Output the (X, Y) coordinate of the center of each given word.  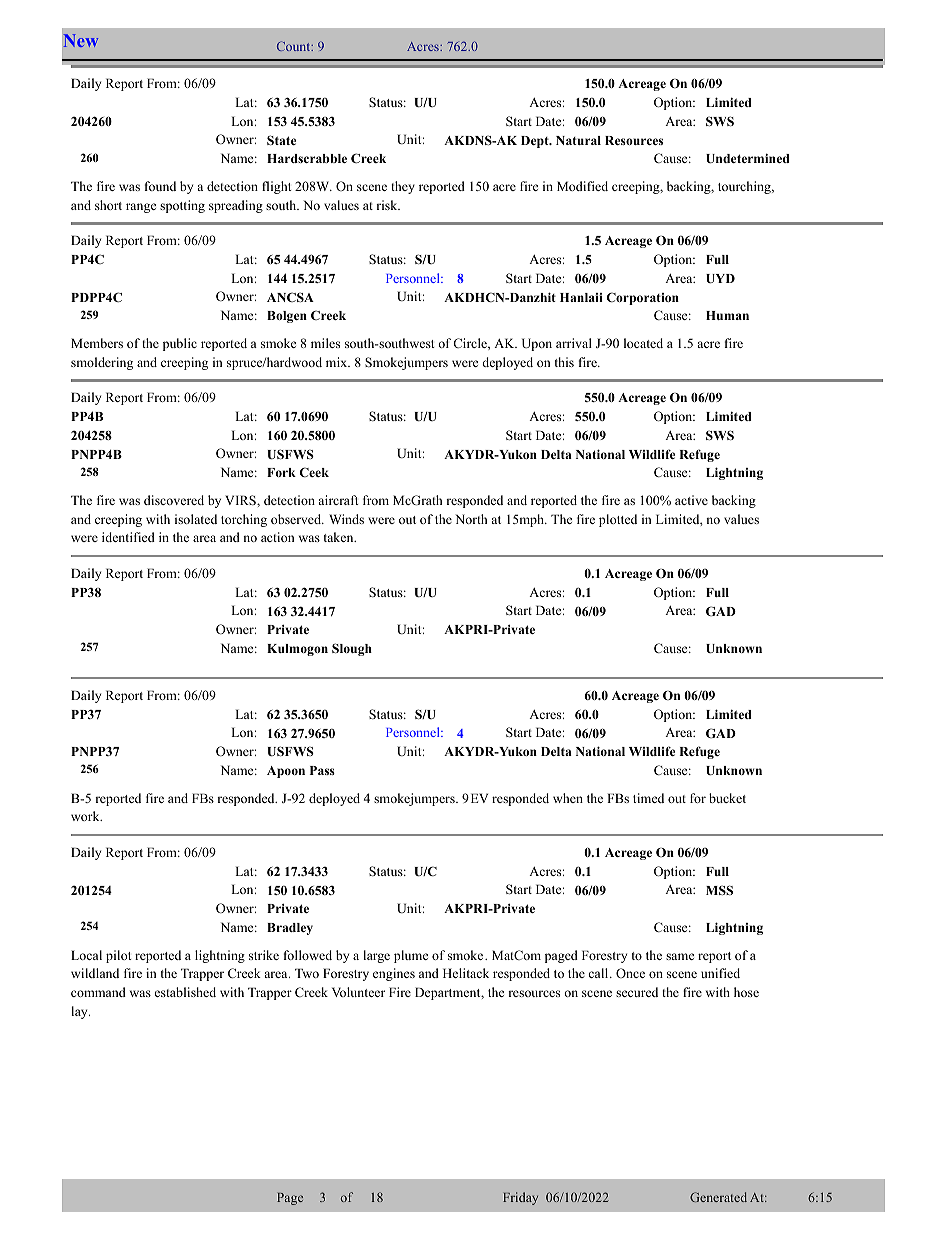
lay (80, 1012)
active (691, 500)
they (403, 187)
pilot (119, 956)
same (680, 956)
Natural (578, 140)
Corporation (643, 298)
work (86, 816)
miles (325, 343)
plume (411, 956)
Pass (322, 770)
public (180, 344)
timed (648, 798)
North (471, 519)
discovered (174, 500)
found (160, 186)
